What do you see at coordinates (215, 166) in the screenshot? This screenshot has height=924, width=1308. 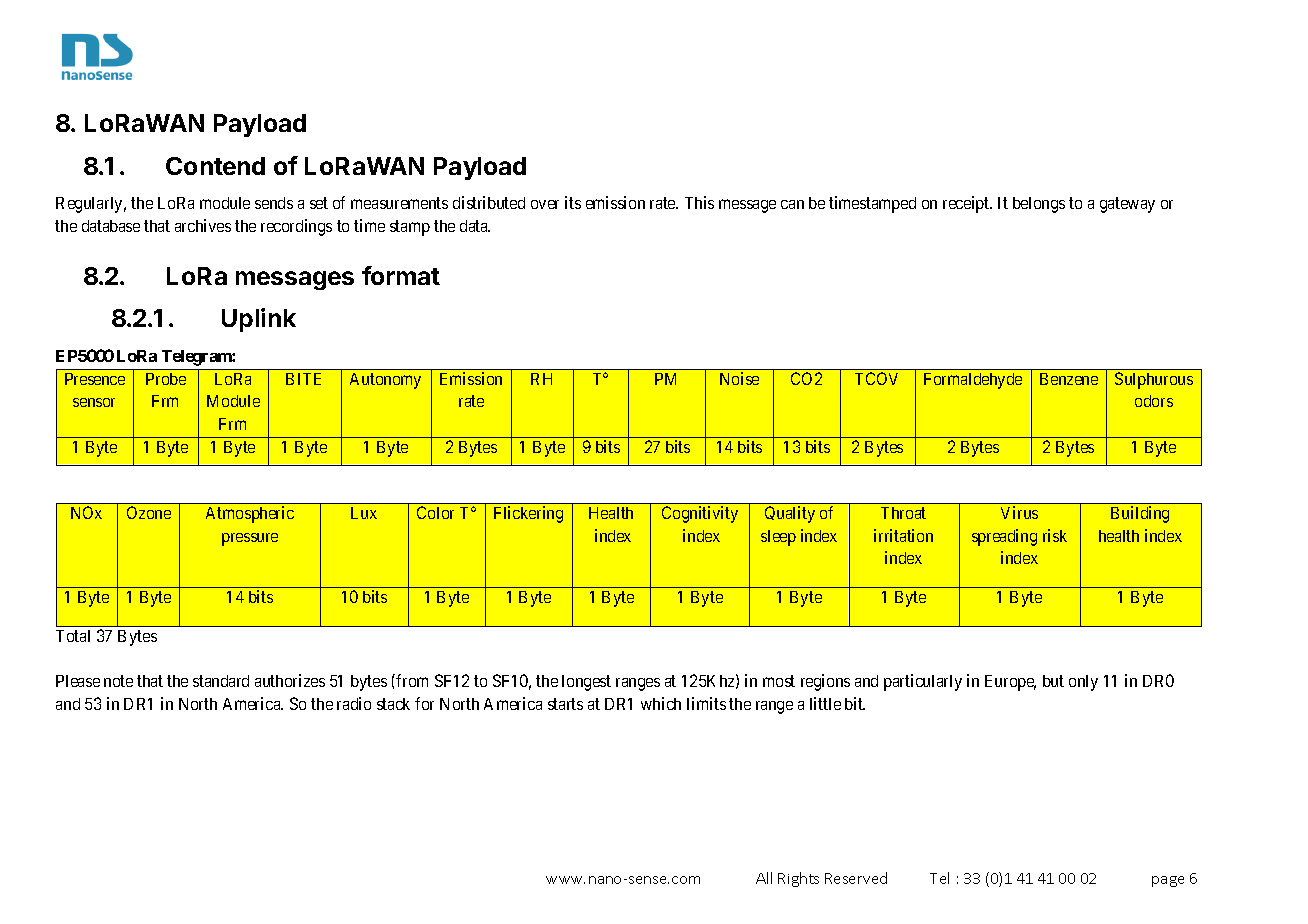 I see `Contend` at bounding box center [215, 166].
